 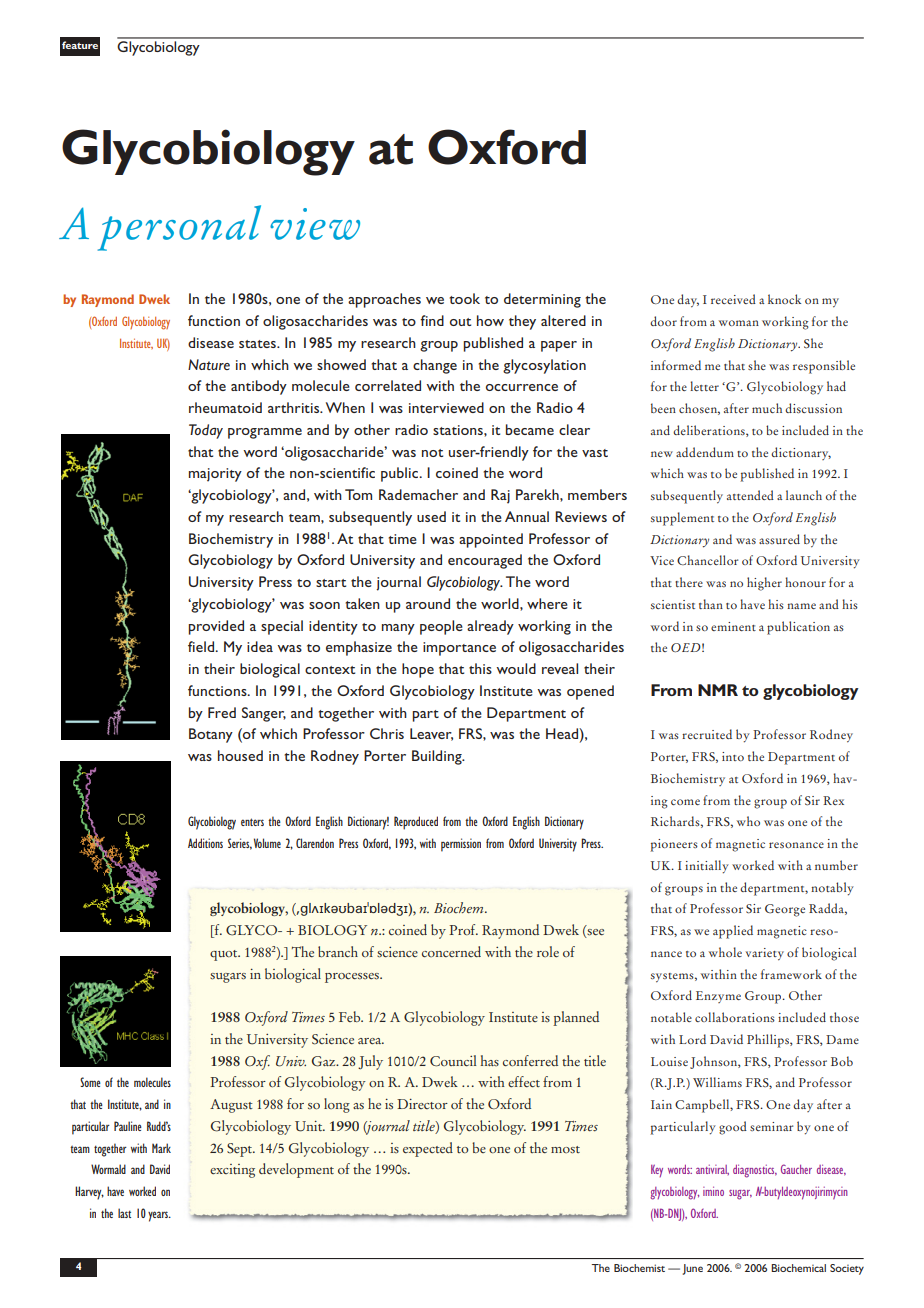 I want to click on took, so click(x=464, y=298).
